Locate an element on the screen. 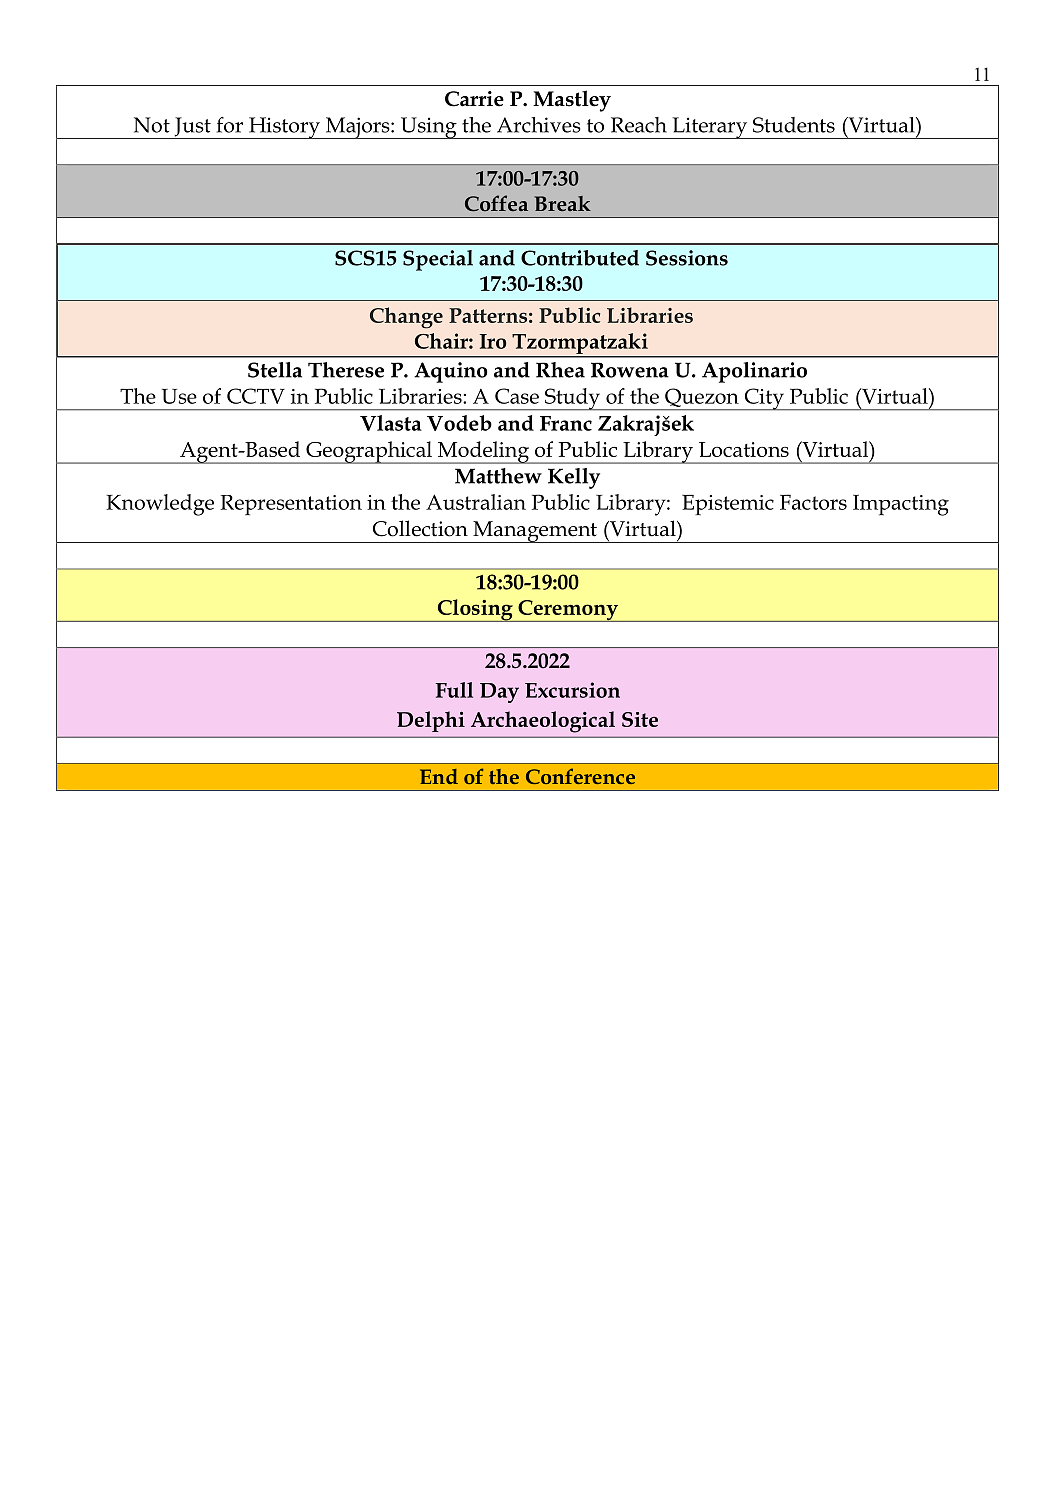 This screenshot has height=1492, width=1055. Management is located at coordinates (535, 532).
